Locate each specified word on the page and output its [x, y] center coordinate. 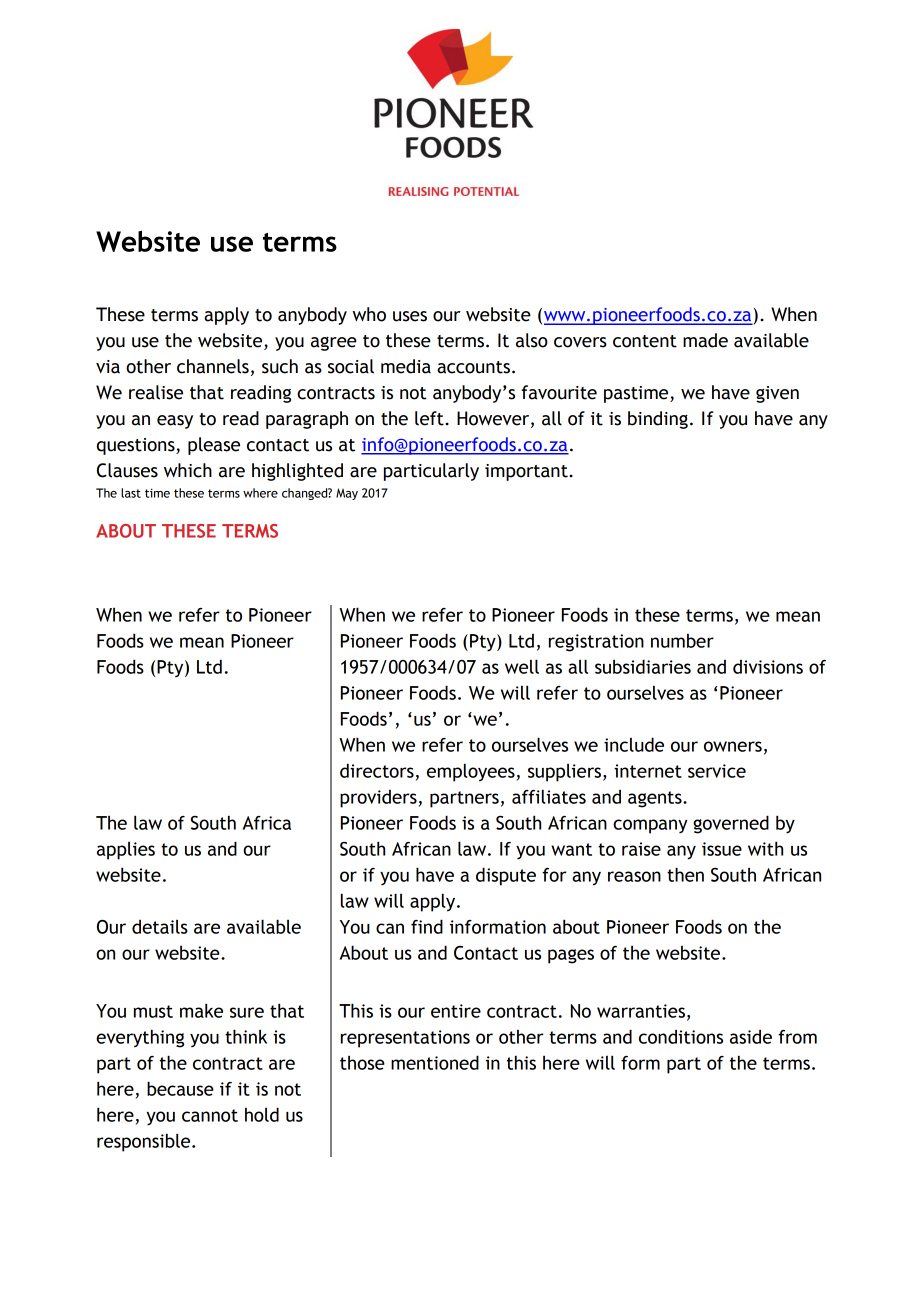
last [131, 493]
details [160, 927]
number [682, 641]
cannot [210, 1115]
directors [377, 770]
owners [733, 746]
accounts [473, 367]
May [347, 494]
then [685, 874]
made [705, 340]
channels [213, 366]
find [427, 926]
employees [471, 772]
